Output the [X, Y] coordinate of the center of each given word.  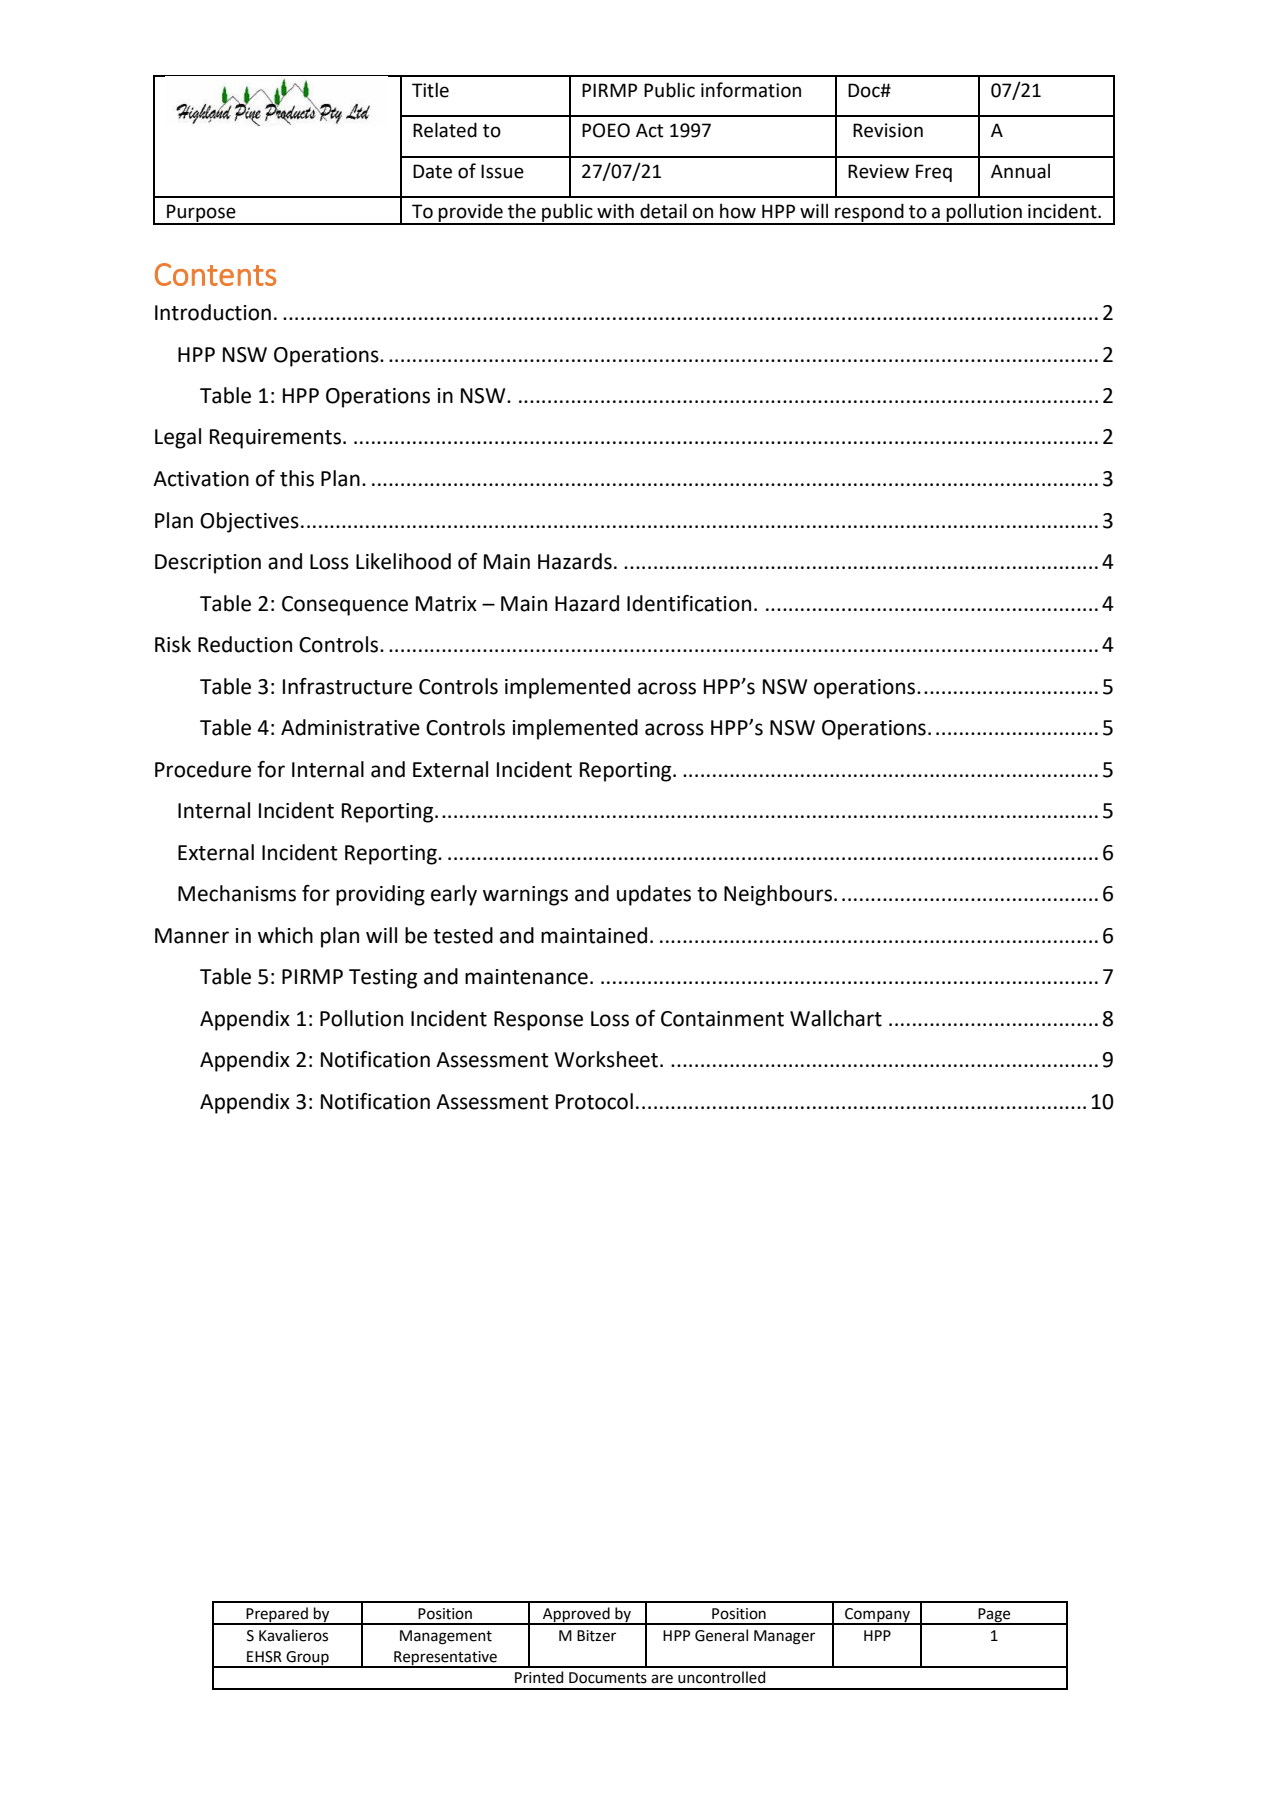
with [615, 211]
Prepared [277, 1615]
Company [877, 1616]
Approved [576, 1615]
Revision [888, 130]
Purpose [201, 214]
